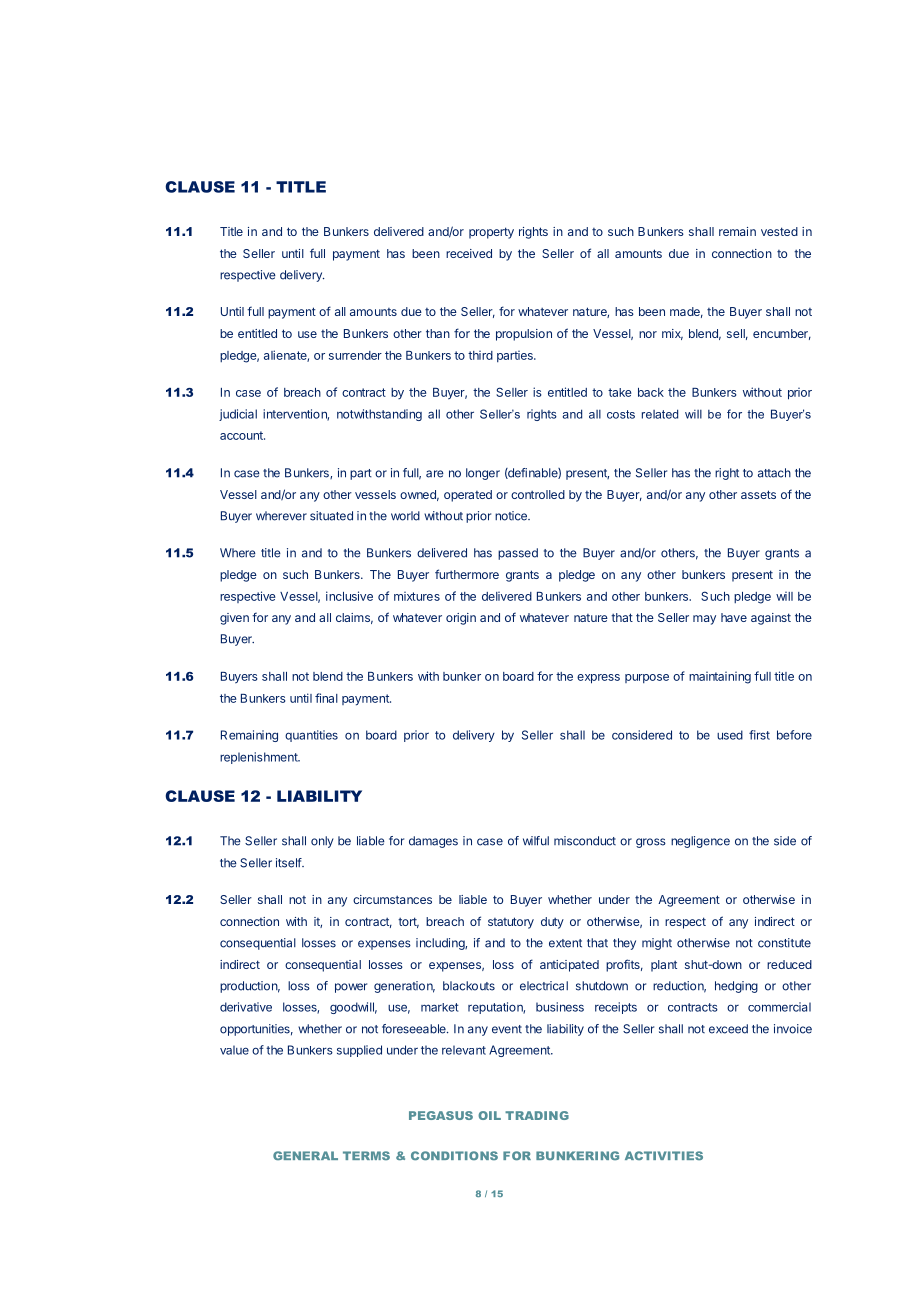 The width and height of the screenshot is (924, 1308). I want to click on surrender, so click(355, 355).
